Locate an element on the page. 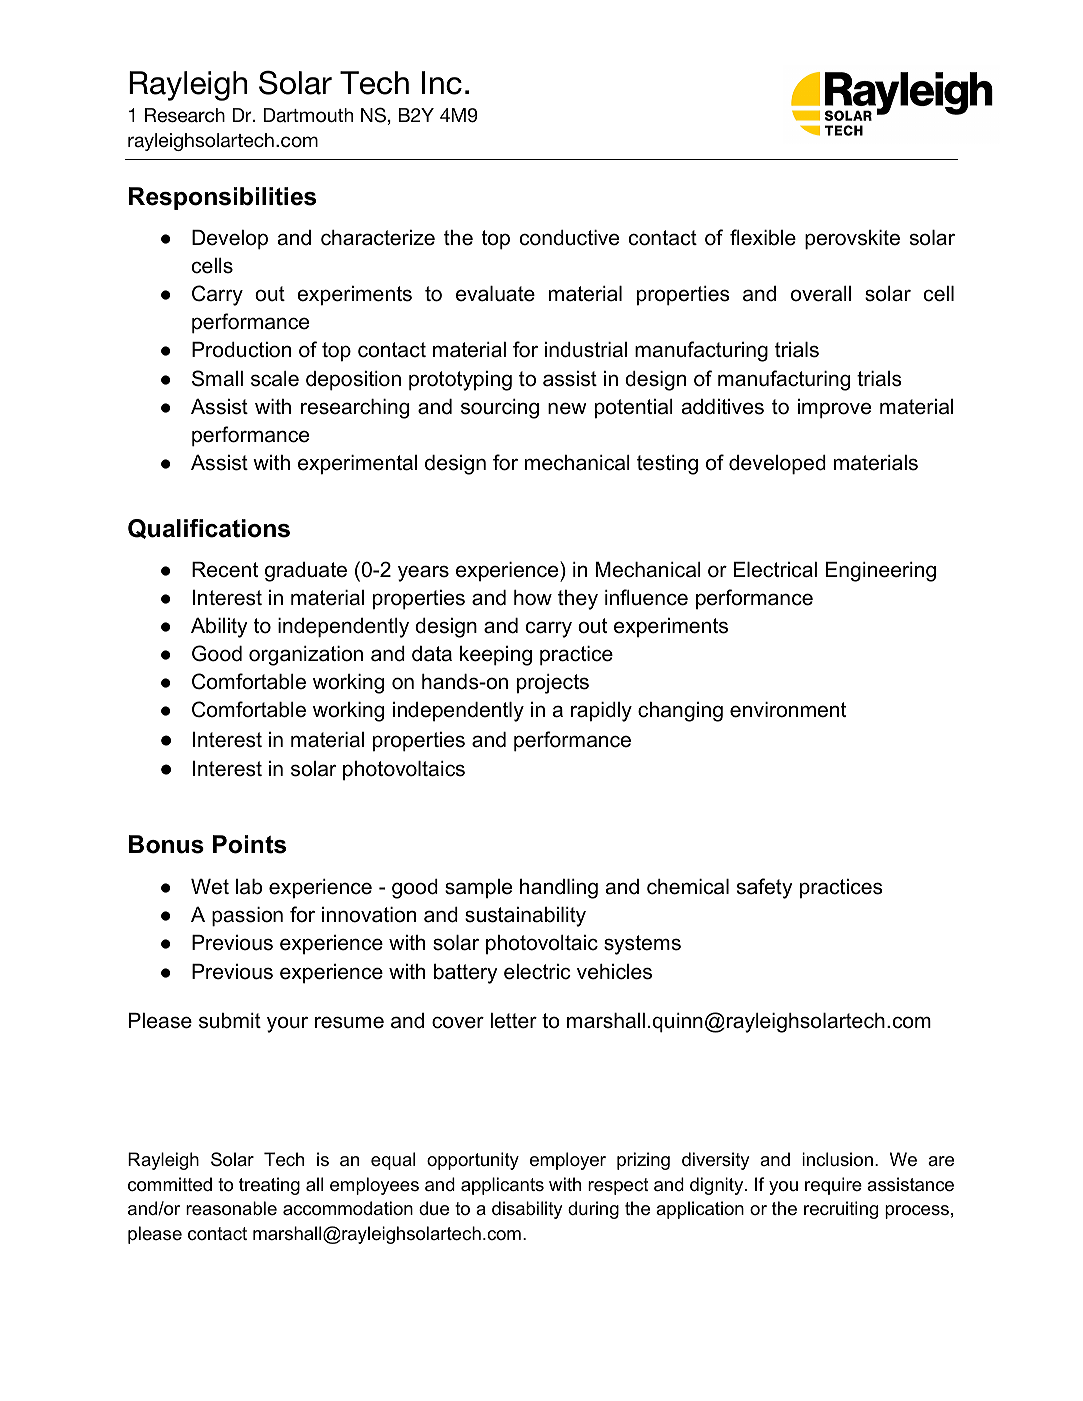  safety is located at coordinates (765, 888).
